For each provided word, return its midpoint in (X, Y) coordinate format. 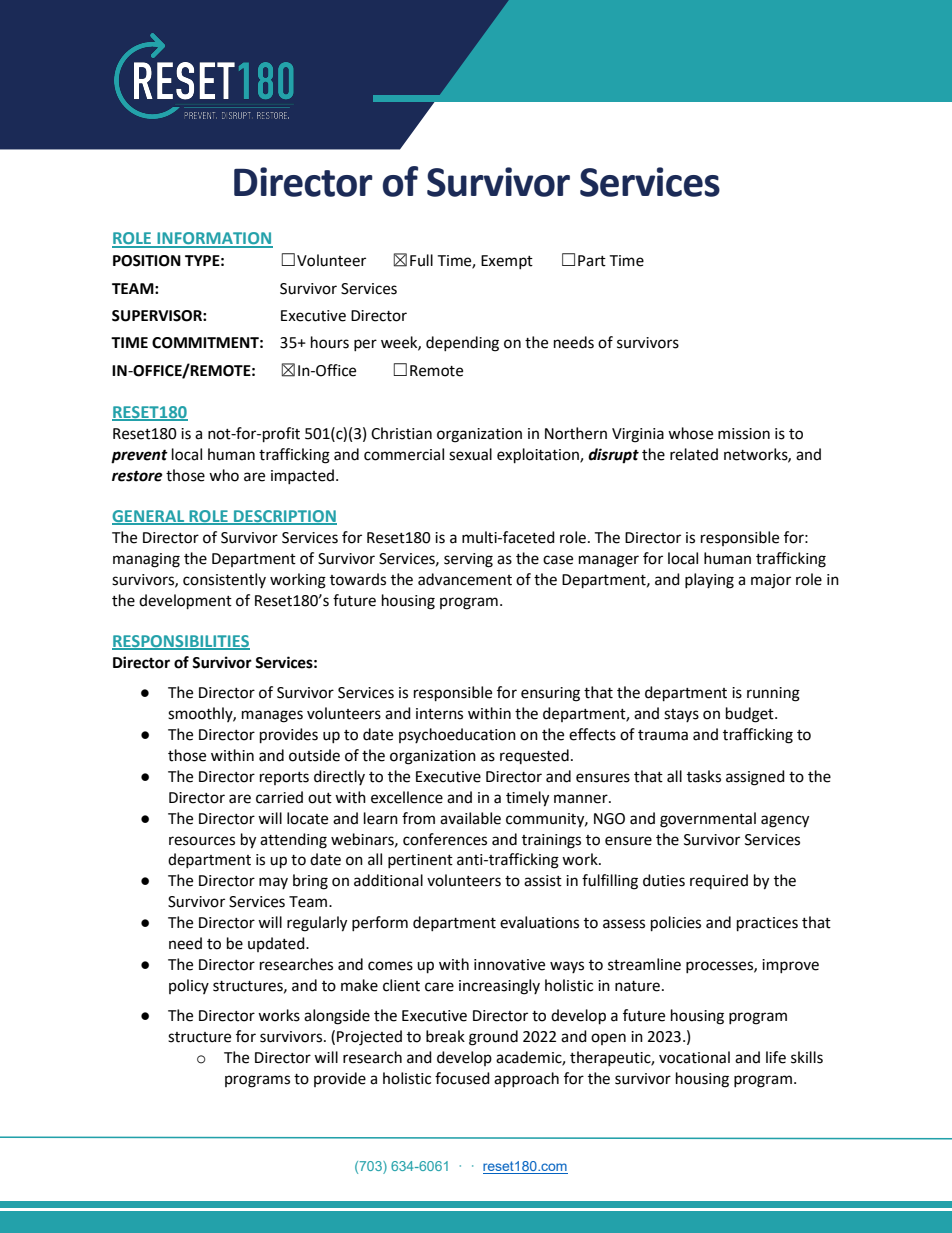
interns (439, 714)
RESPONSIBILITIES (181, 642)
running (773, 694)
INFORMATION (214, 239)
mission (744, 434)
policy (189, 986)
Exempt (507, 262)
